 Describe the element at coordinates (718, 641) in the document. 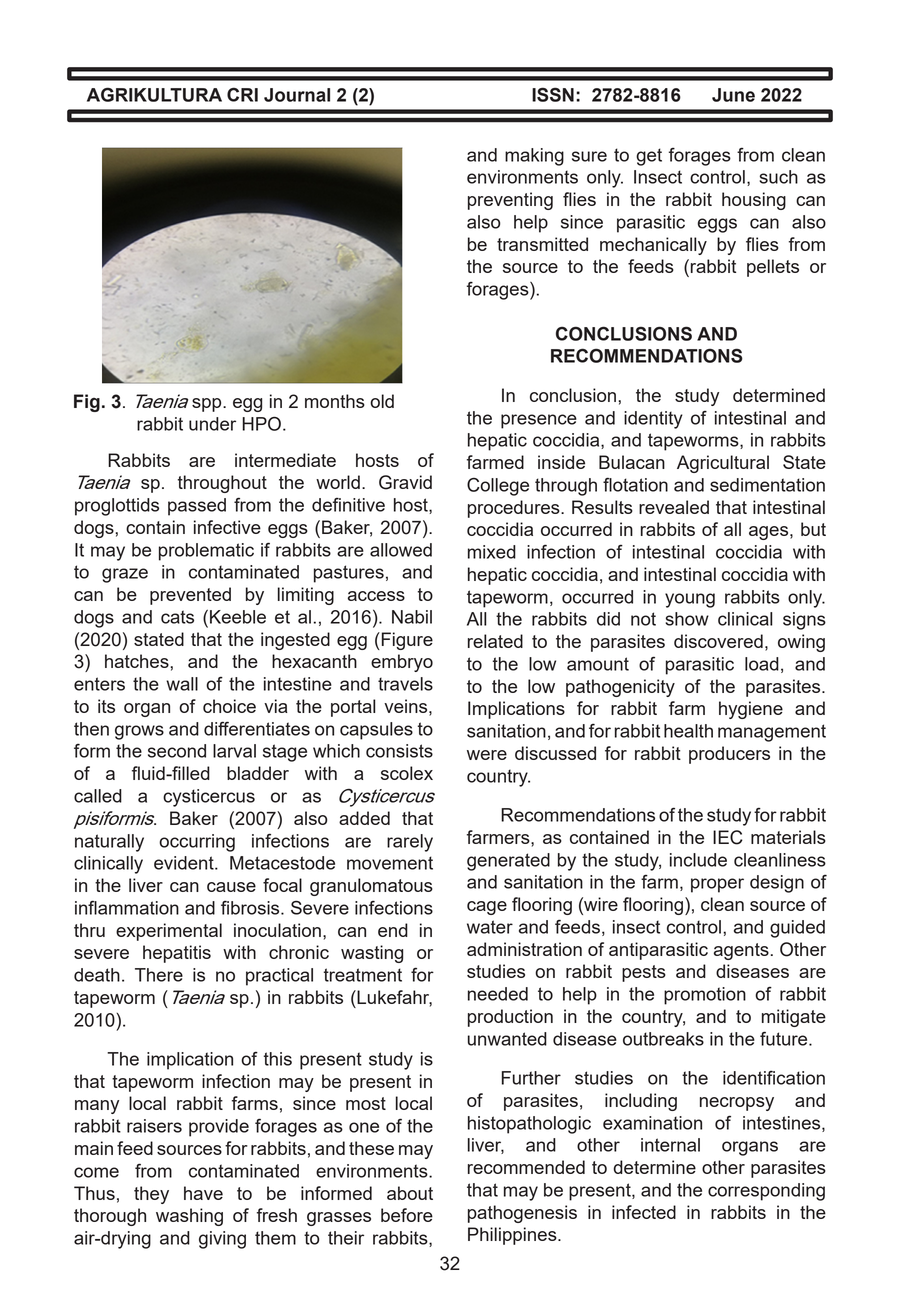

I see `discovered` at that location.
